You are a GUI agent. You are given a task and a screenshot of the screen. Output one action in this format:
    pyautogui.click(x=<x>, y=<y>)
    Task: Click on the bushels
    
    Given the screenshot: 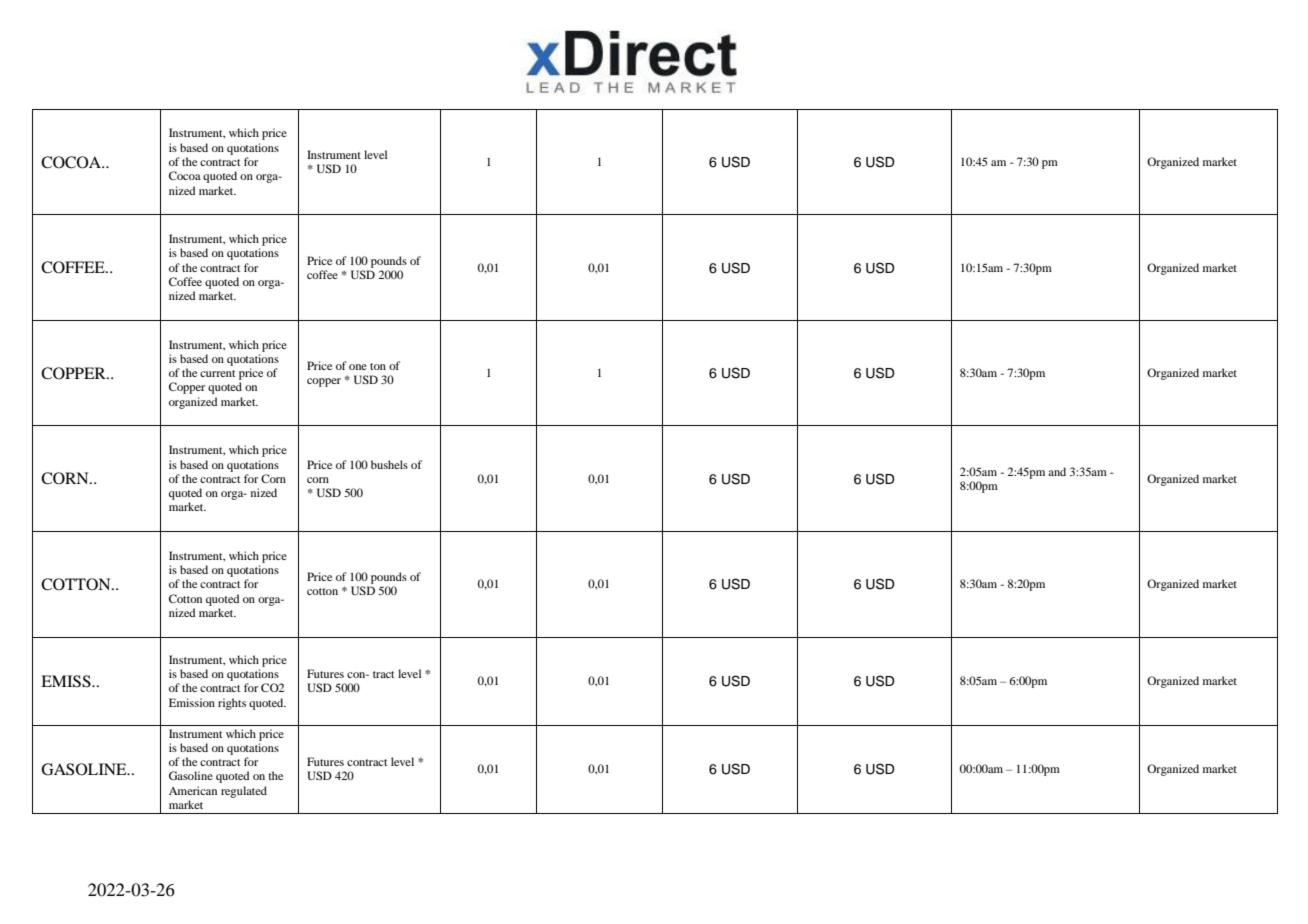 What is the action you would take?
    pyautogui.click(x=389, y=464)
